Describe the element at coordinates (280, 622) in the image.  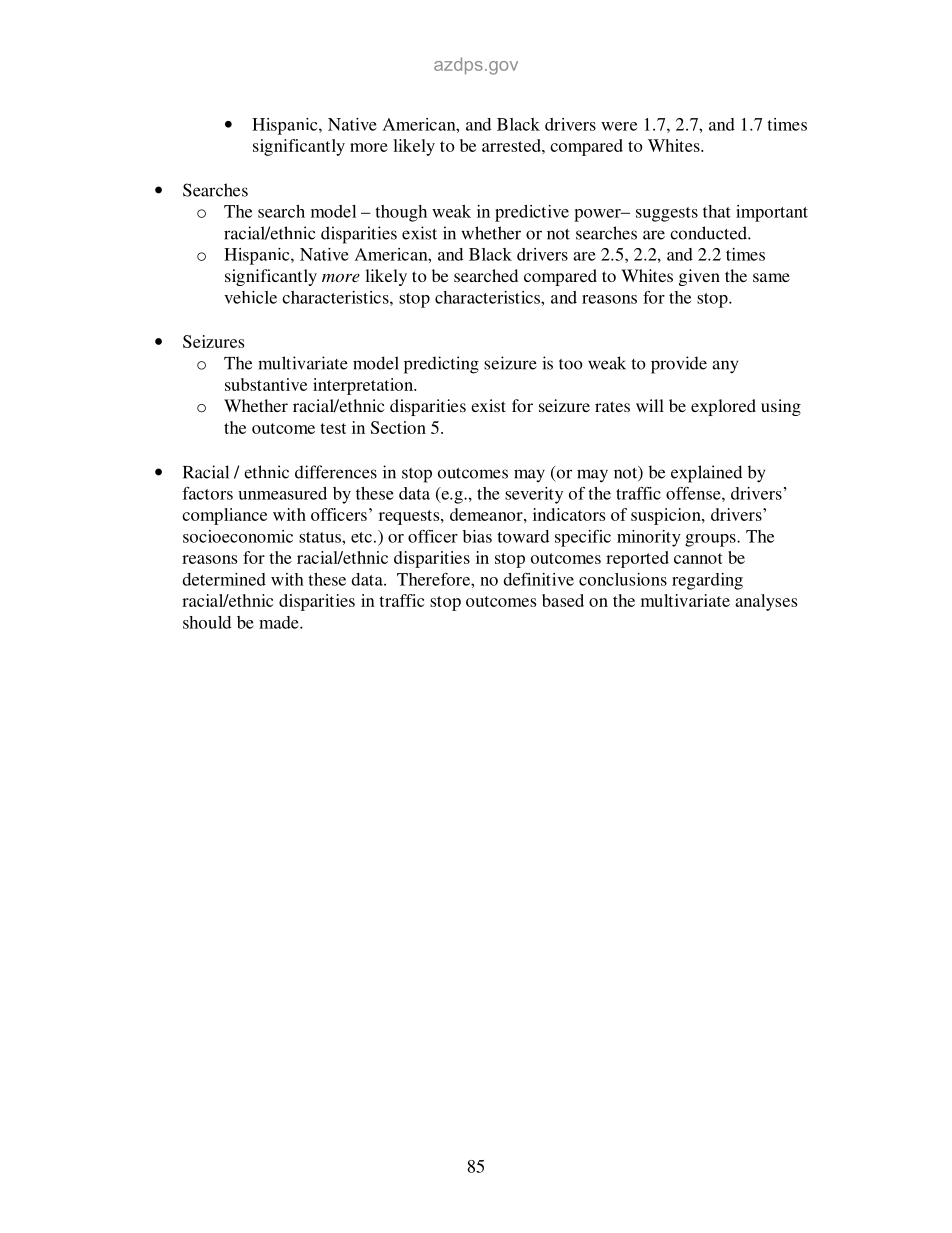
I see `made` at that location.
